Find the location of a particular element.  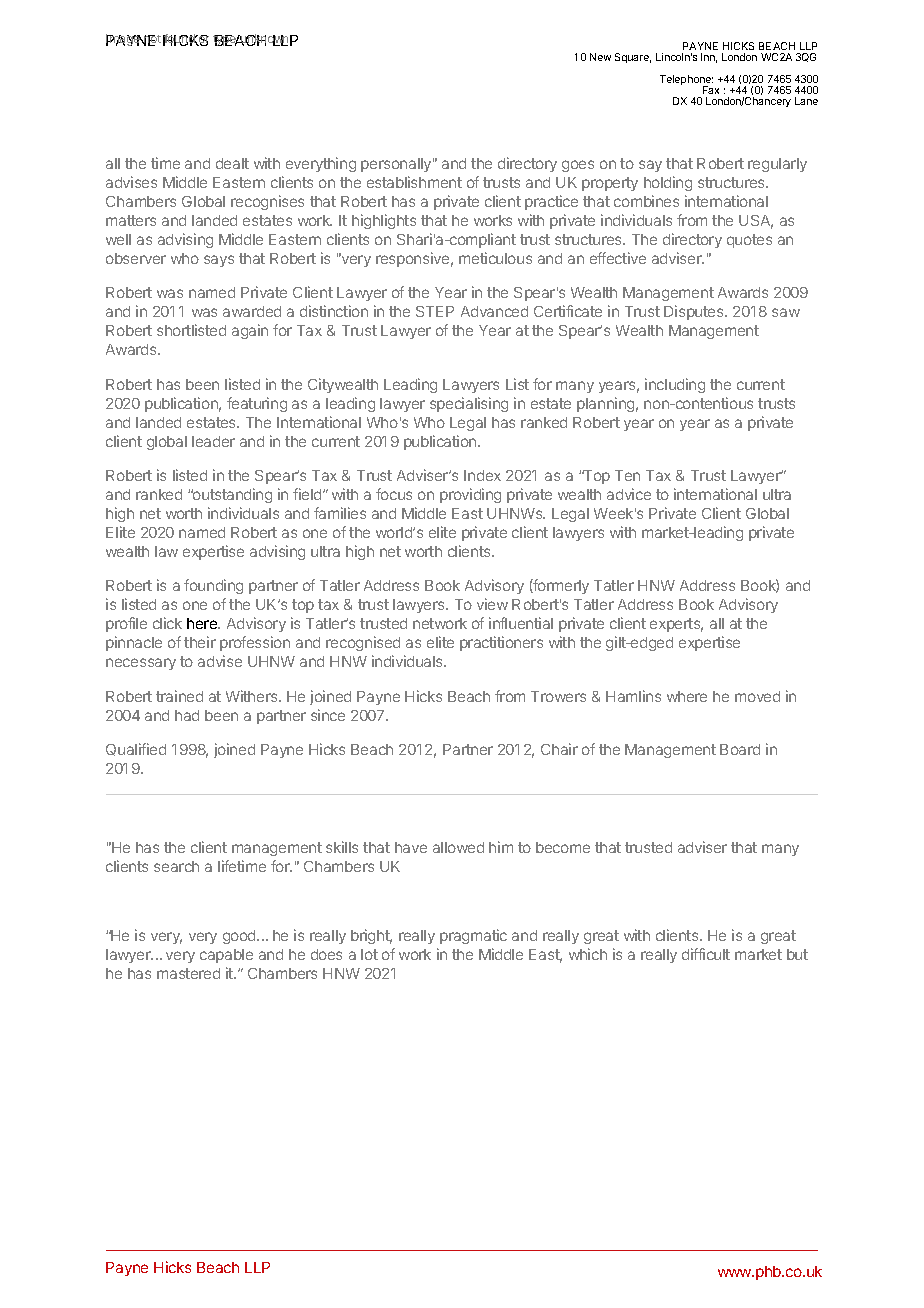

New is located at coordinates (600, 57).
